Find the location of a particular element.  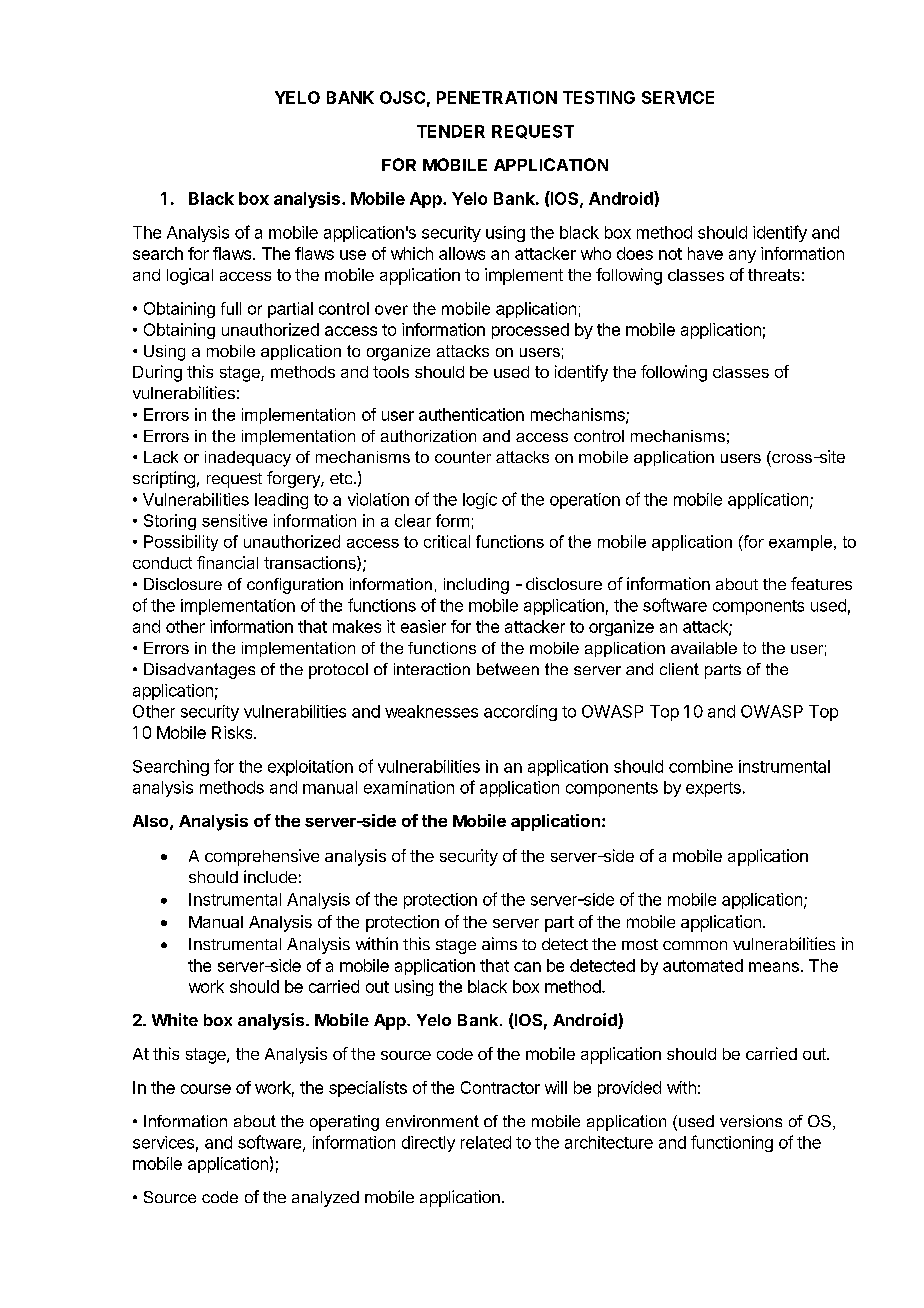

between is located at coordinates (508, 669).
